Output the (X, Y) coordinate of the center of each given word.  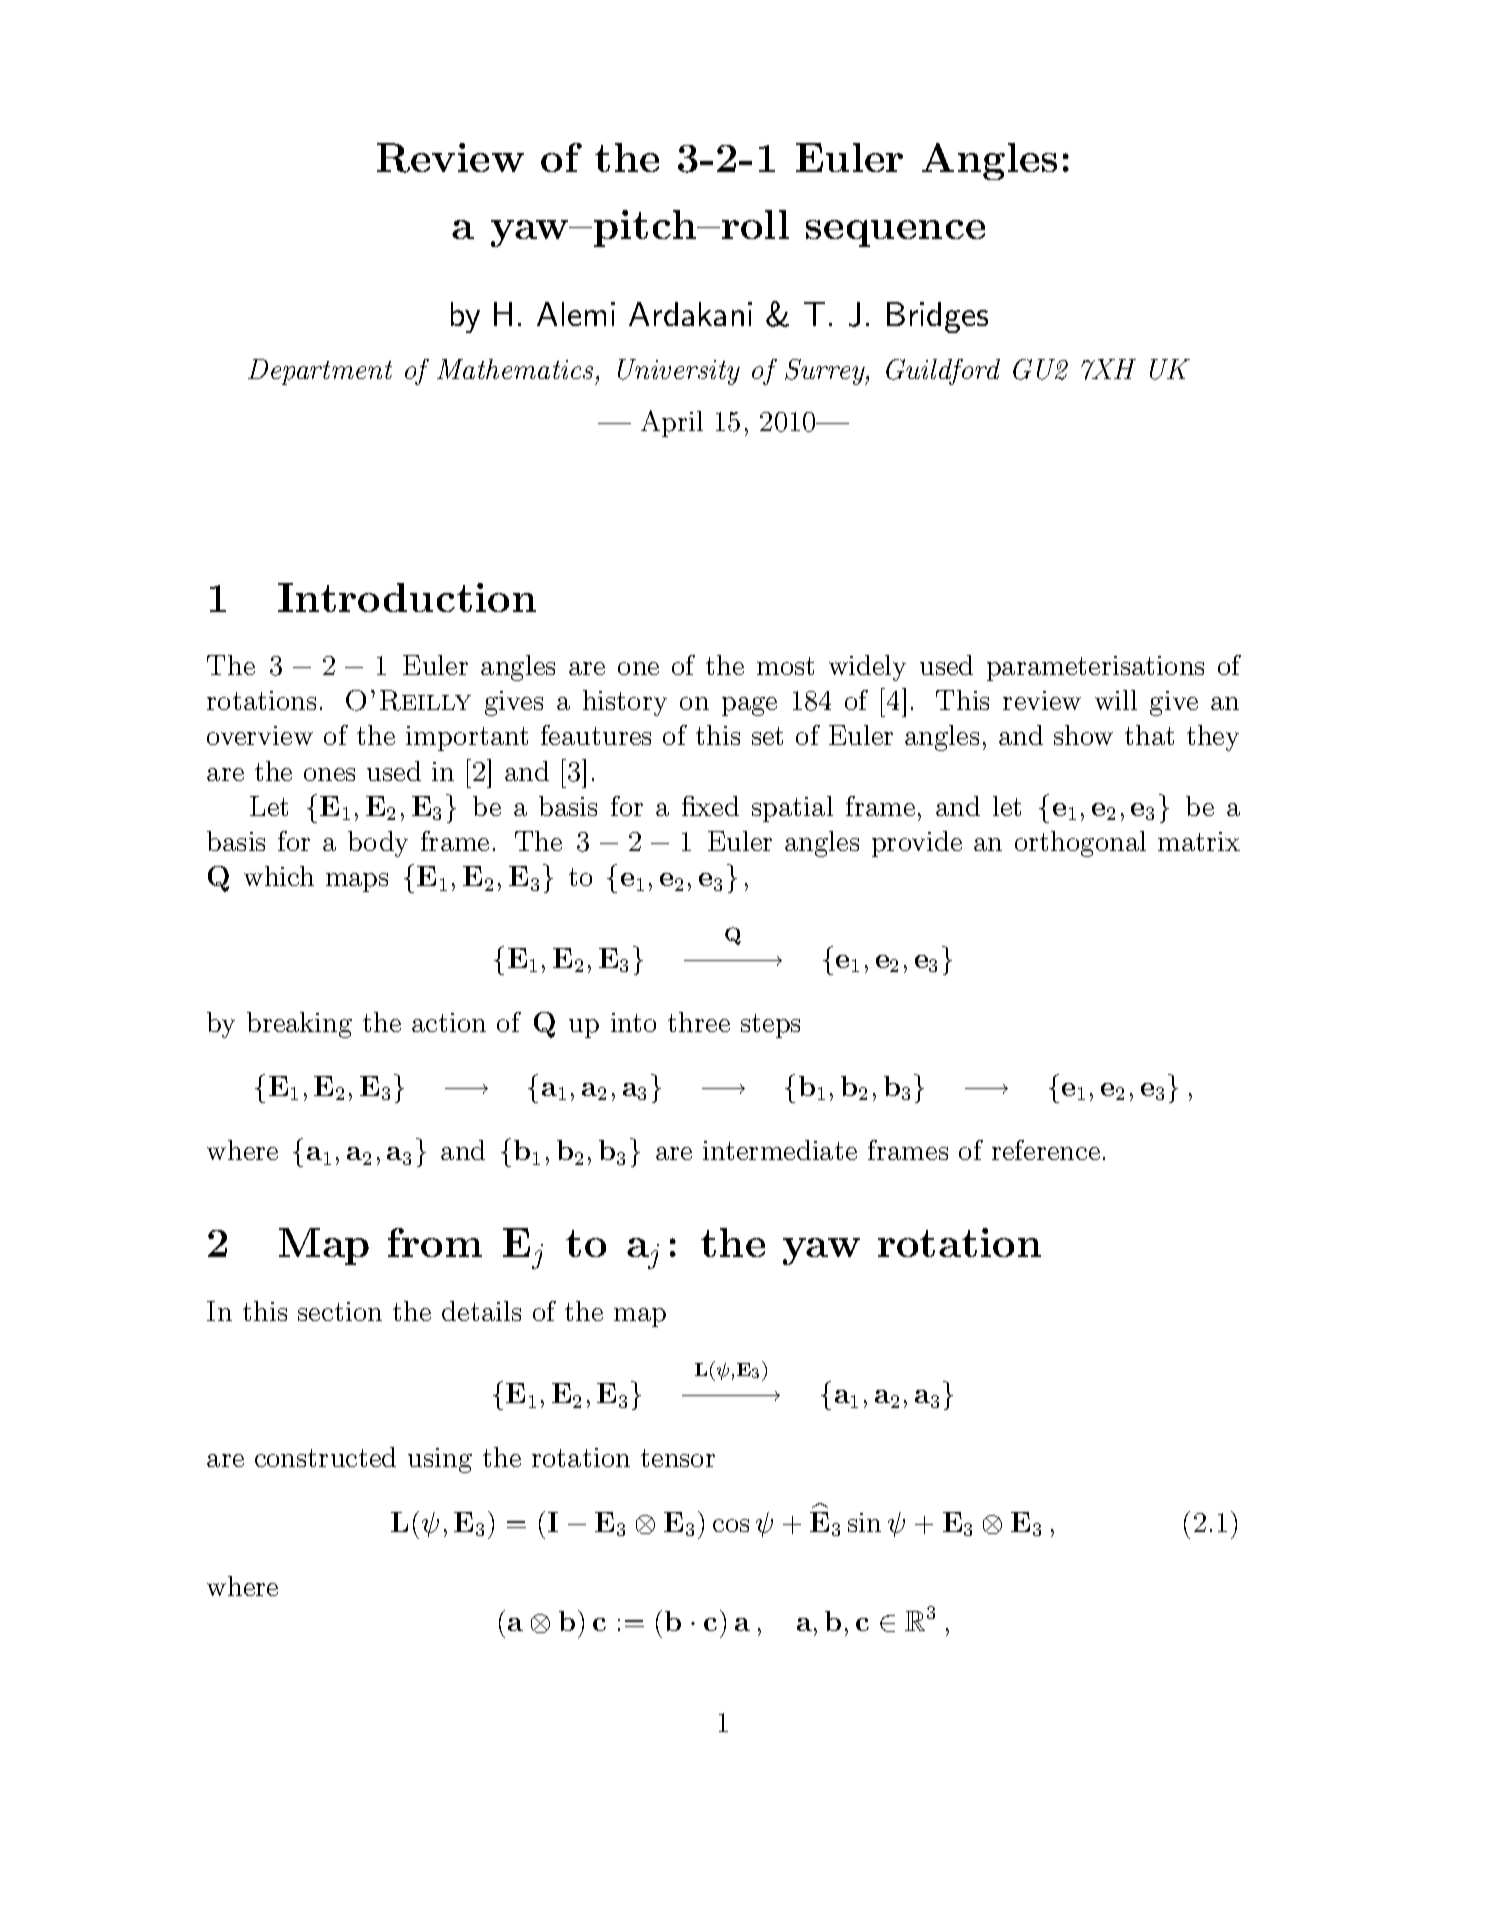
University (679, 372)
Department (320, 372)
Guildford (943, 372)
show (1083, 735)
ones (329, 774)
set (767, 736)
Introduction (407, 597)
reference (1046, 1150)
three (699, 1022)
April (672, 423)
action (449, 1022)
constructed (325, 1457)
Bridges (937, 317)
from (435, 1242)
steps (770, 1026)
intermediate (780, 1150)
